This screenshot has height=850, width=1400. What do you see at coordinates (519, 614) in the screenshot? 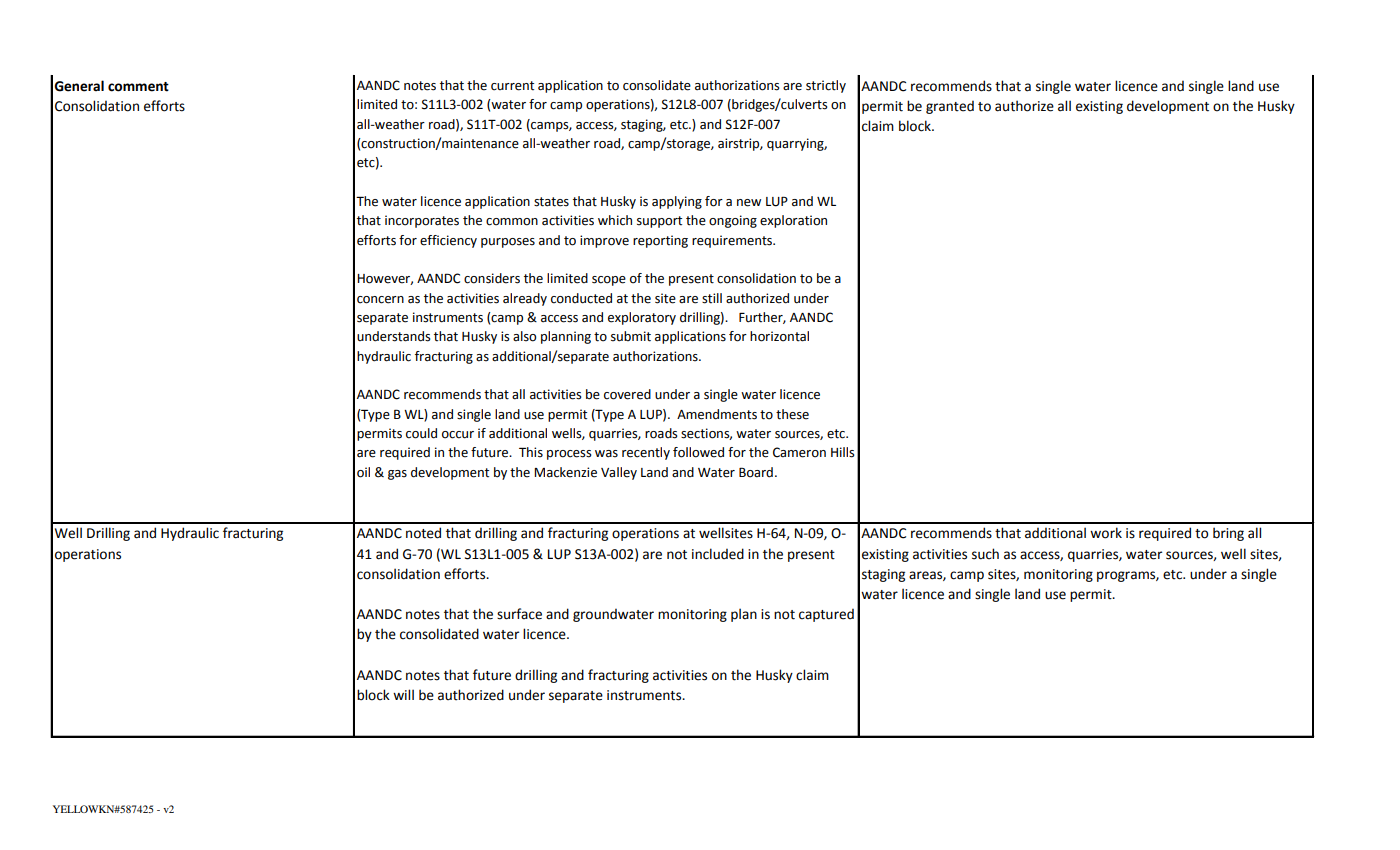
I see `surface` at bounding box center [519, 614].
